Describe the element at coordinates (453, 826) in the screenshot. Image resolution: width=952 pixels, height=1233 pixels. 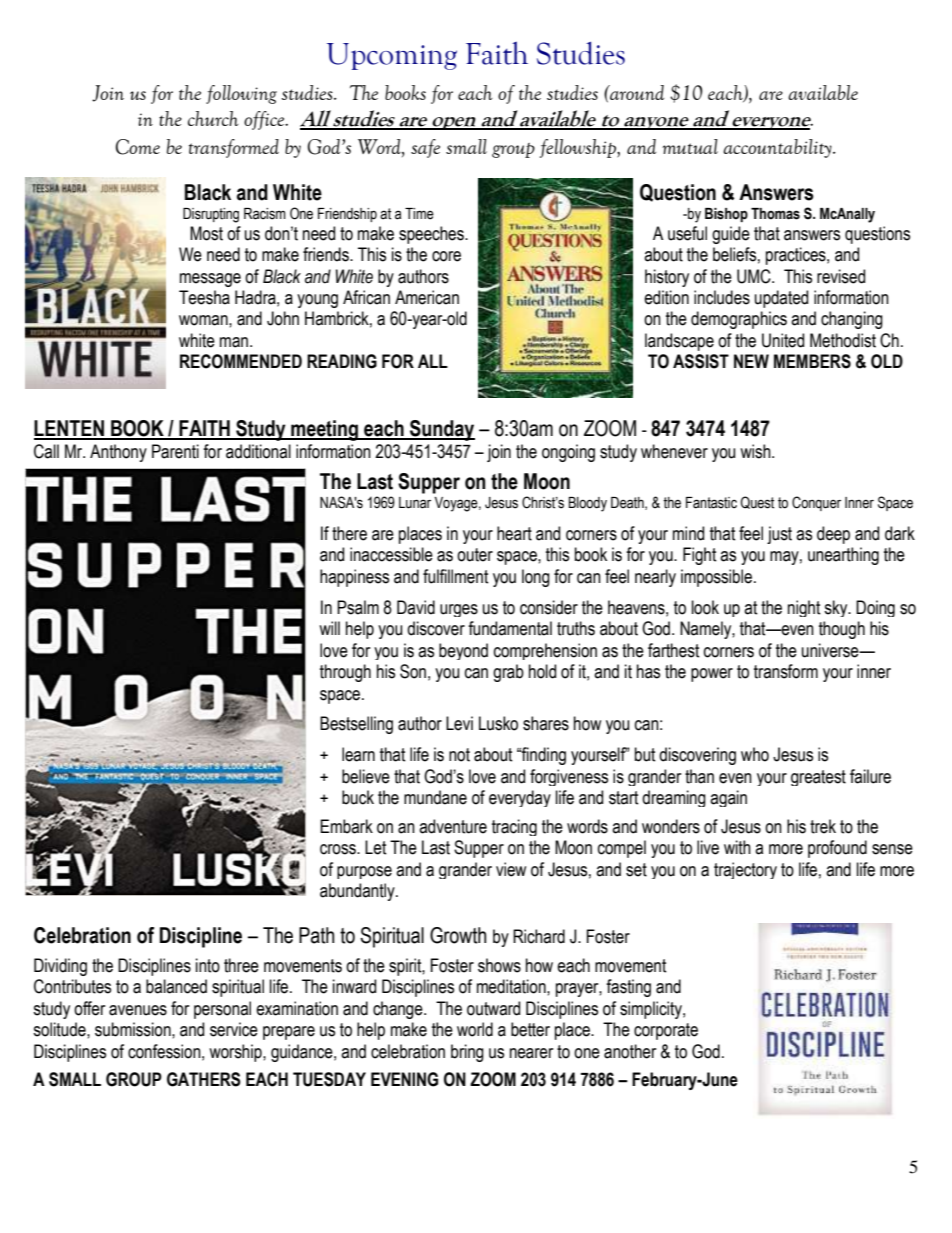
I see `adventure` at that location.
